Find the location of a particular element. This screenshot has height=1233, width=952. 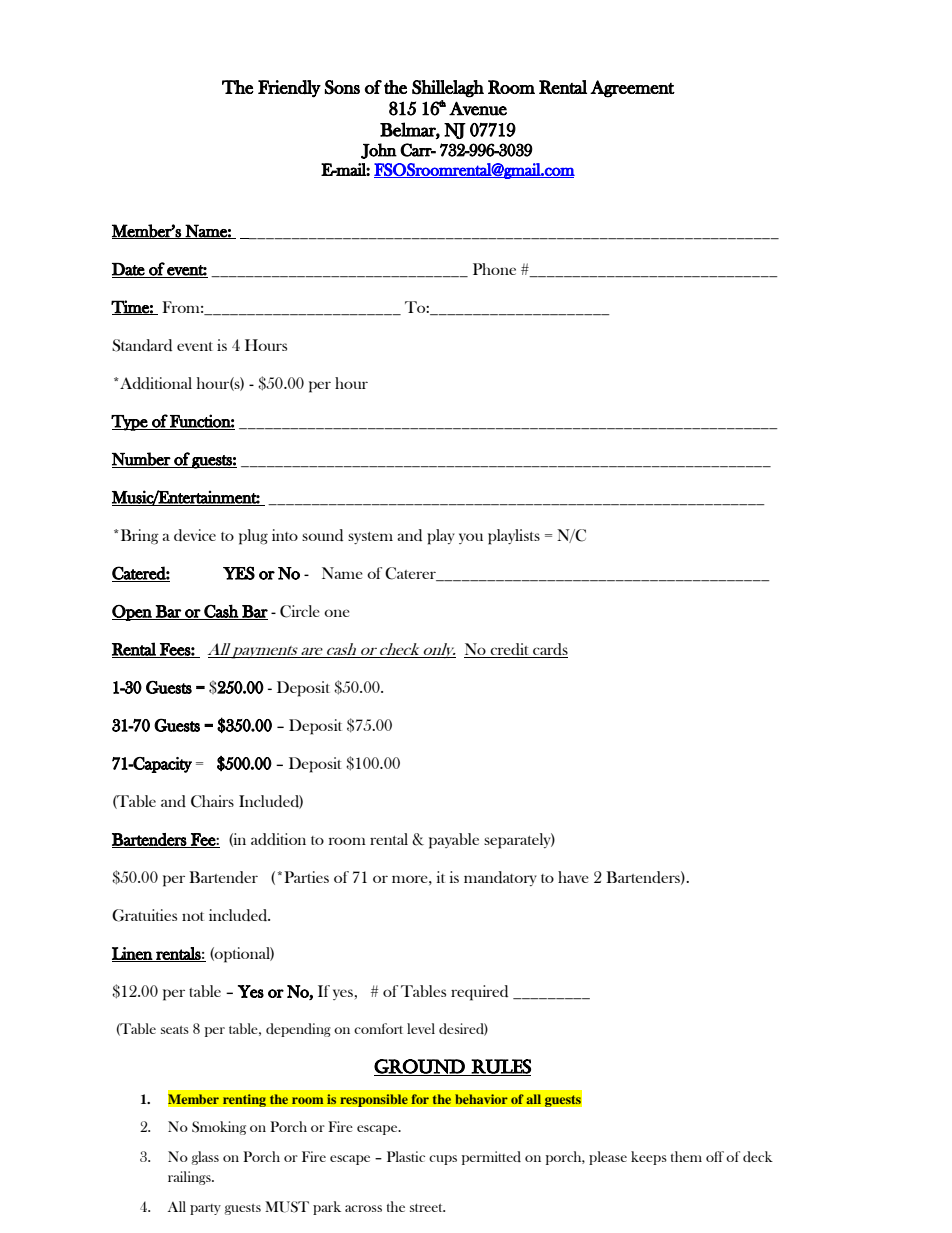

Agreement is located at coordinates (632, 89).
